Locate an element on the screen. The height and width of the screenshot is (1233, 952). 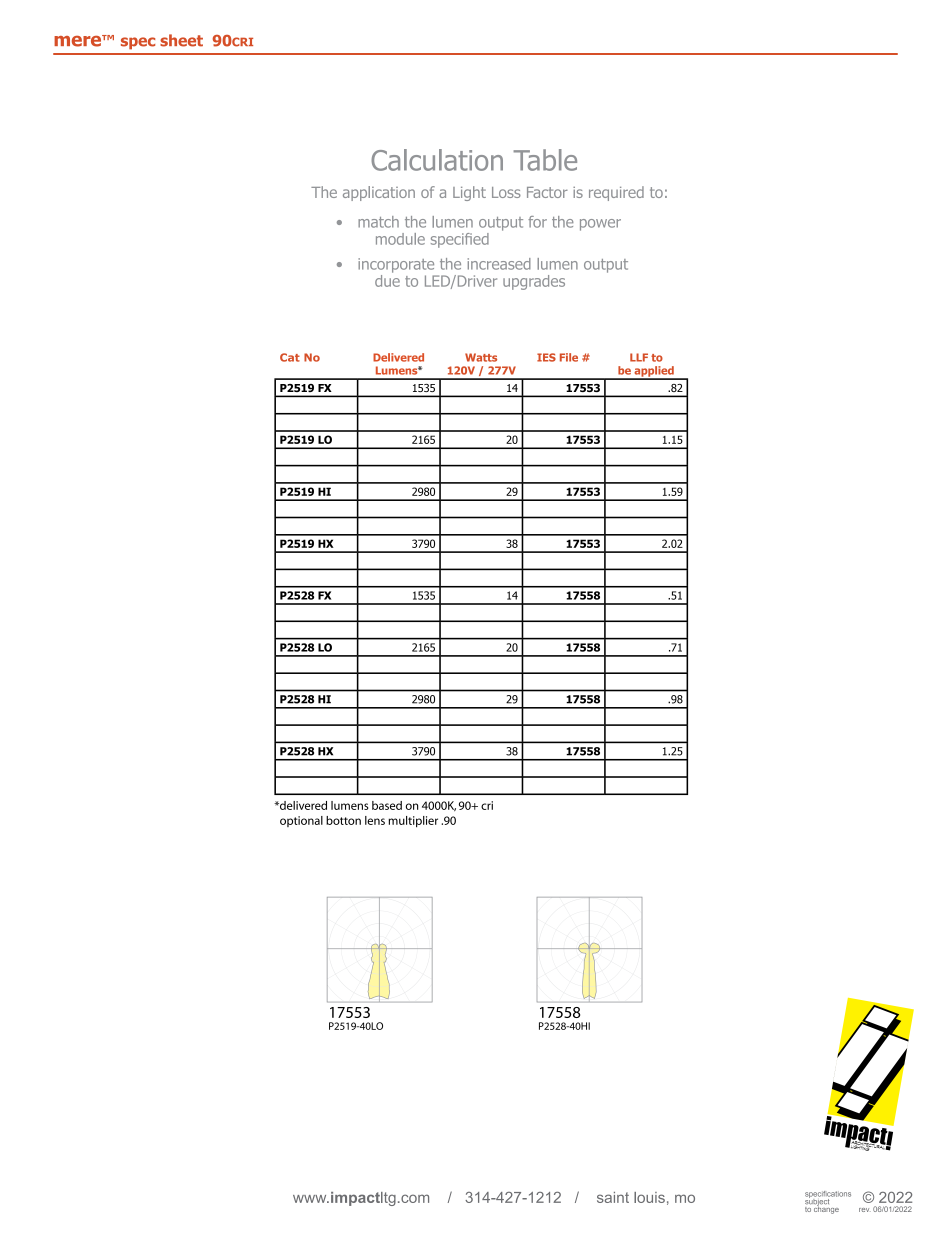
sheet is located at coordinates (181, 40).
